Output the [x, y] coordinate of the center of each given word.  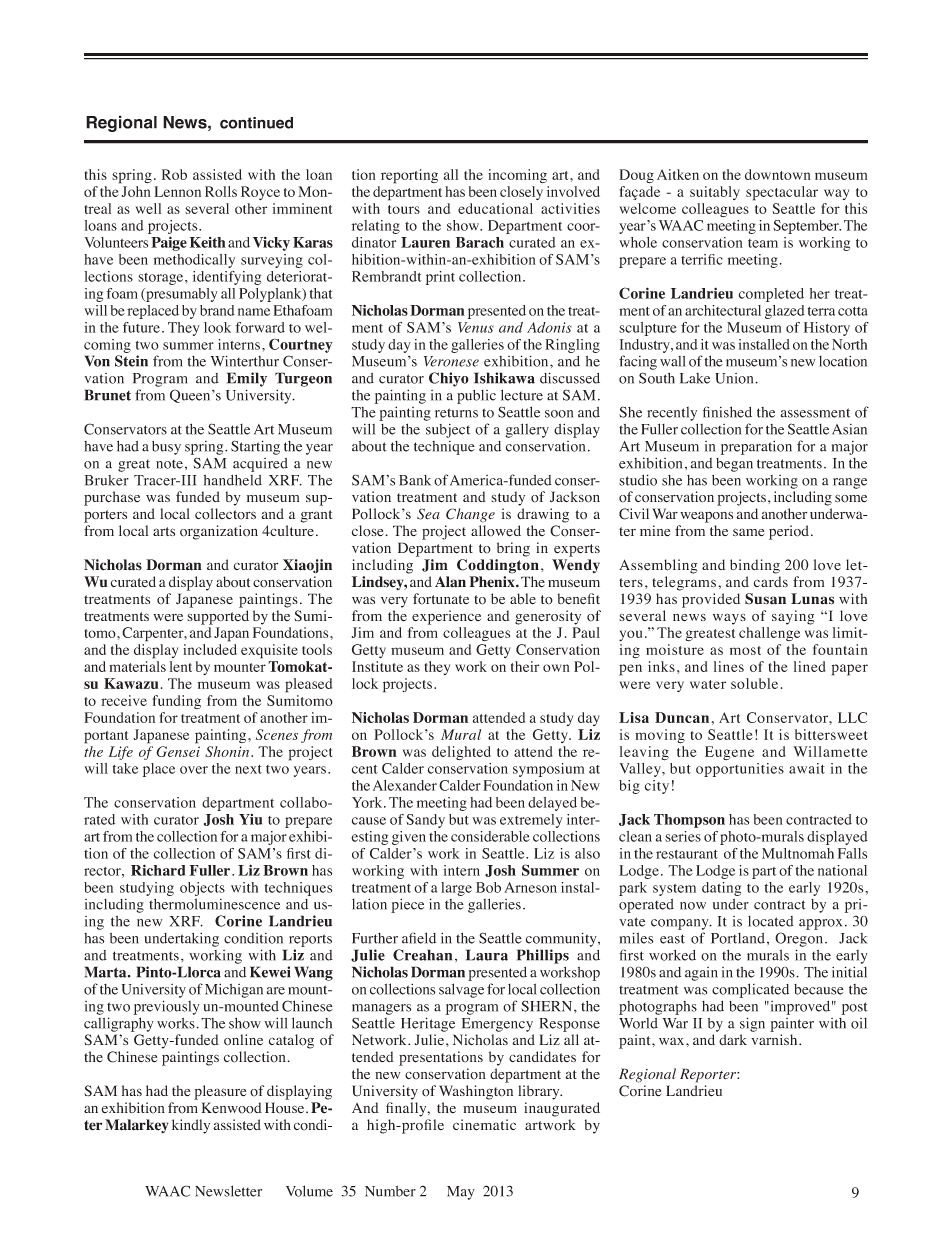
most [745, 650]
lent [181, 666]
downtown [778, 174]
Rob [174, 174]
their [525, 666]
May [461, 1193]
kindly [191, 1126]
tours [404, 209]
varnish [775, 1039]
